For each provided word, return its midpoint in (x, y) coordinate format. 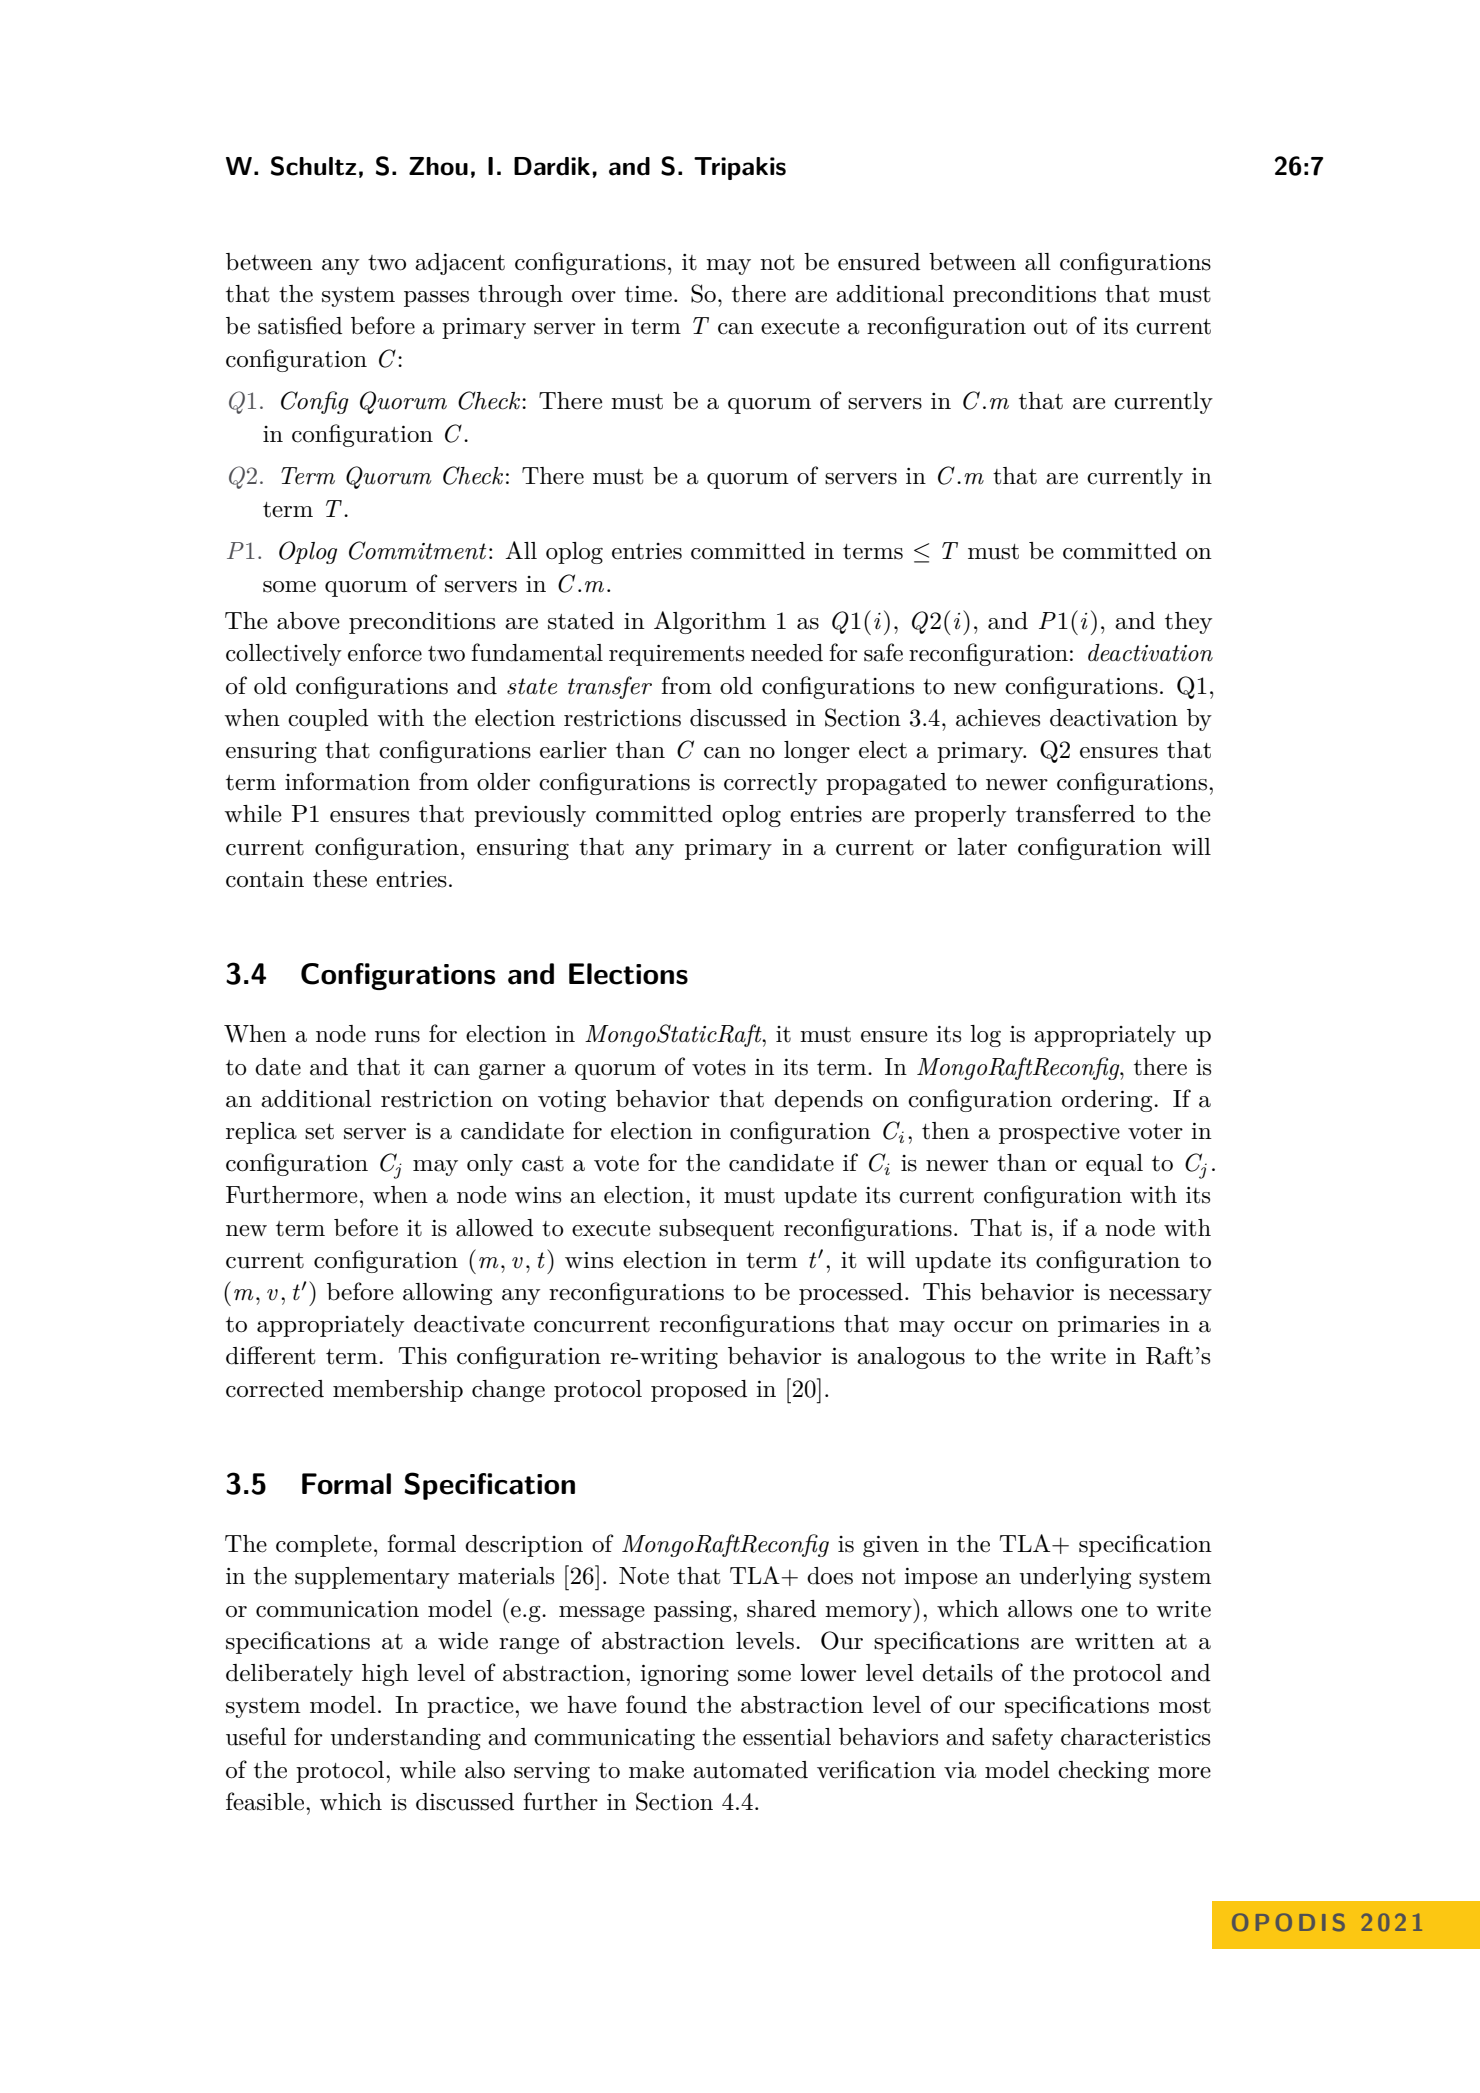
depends (818, 1101)
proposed (699, 1391)
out (1050, 327)
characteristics (1135, 1737)
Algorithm (710, 622)
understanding (405, 1739)
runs (397, 1037)
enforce (385, 652)
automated (750, 1770)
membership (398, 1391)
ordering (1108, 1101)
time (648, 294)
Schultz (313, 166)
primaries (1108, 1326)
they (1188, 623)
